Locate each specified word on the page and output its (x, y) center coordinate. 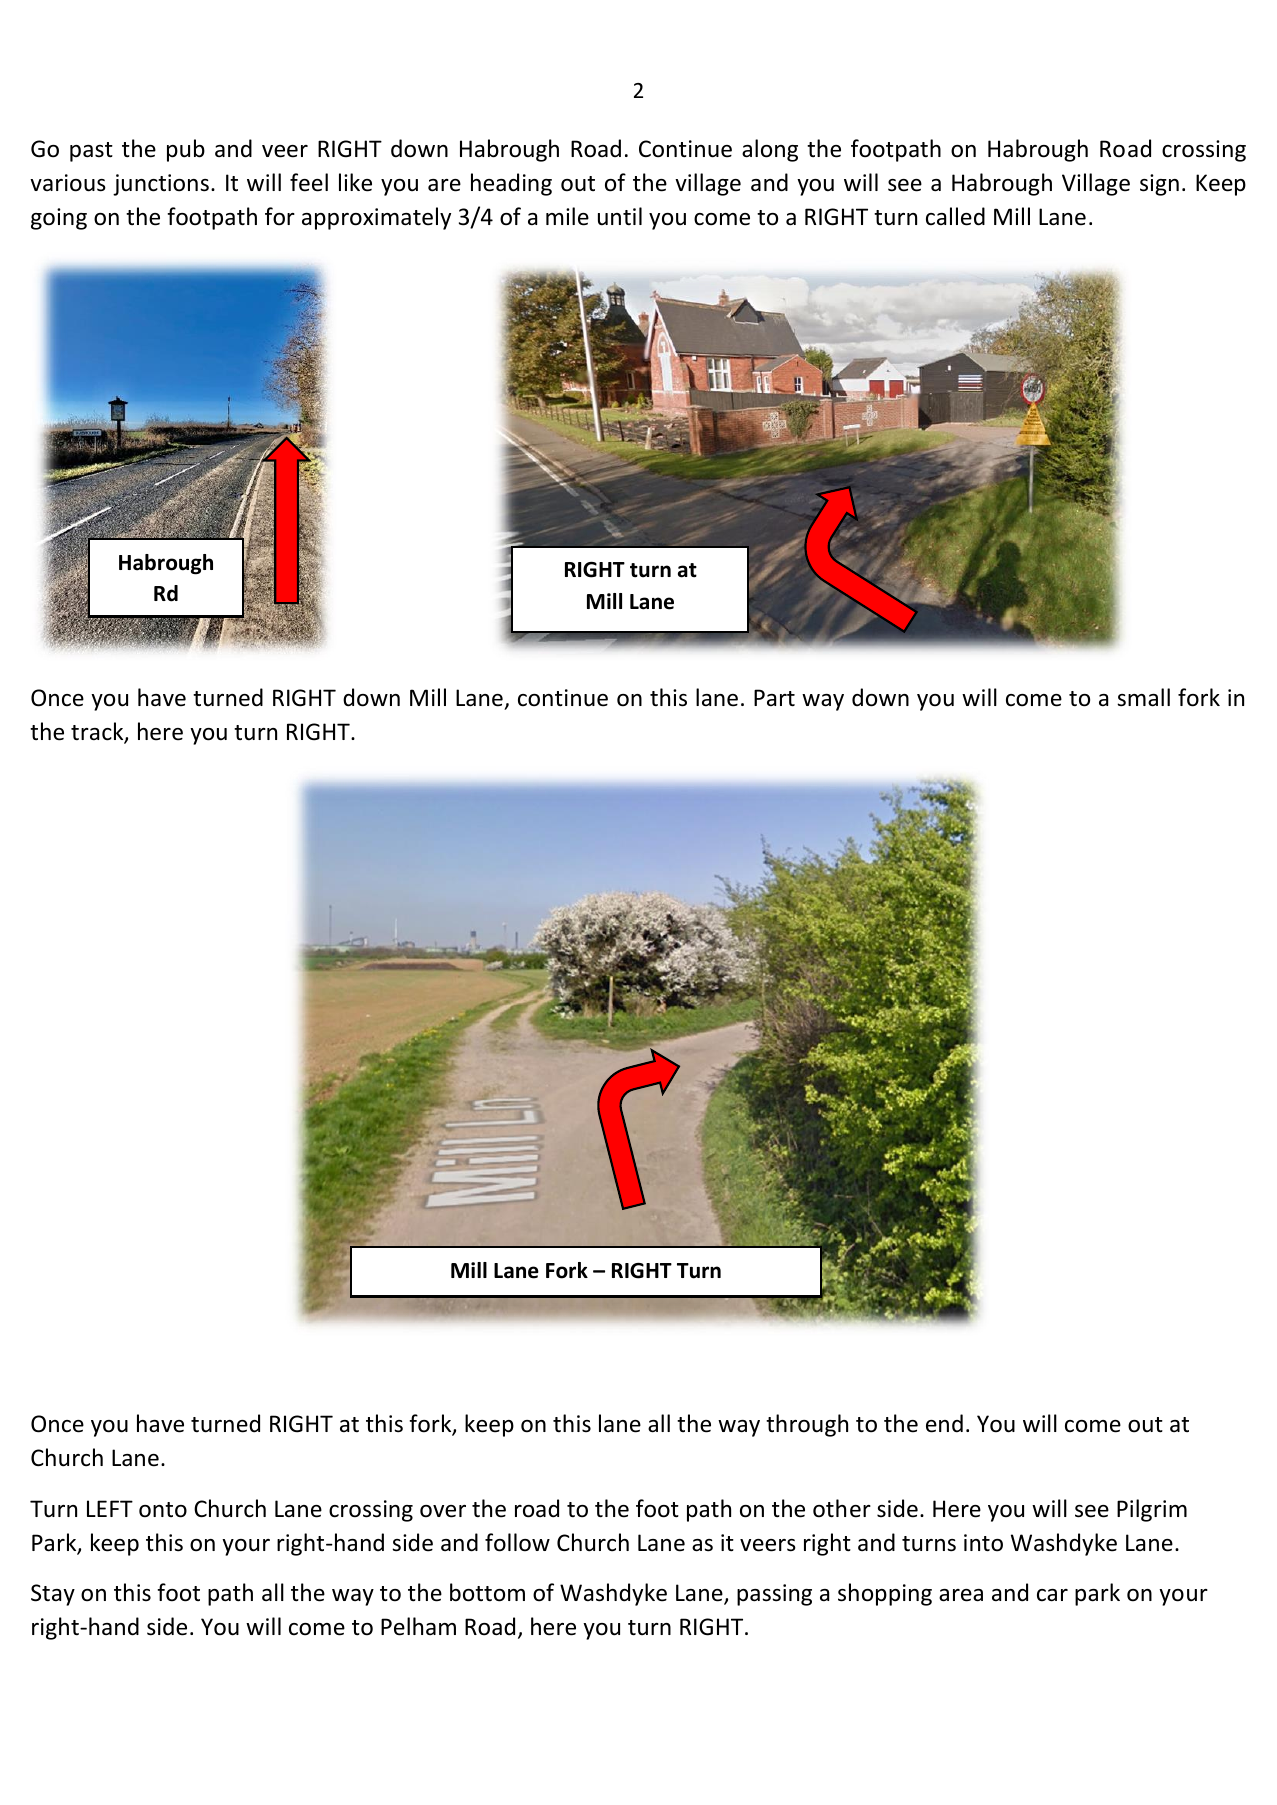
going (59, 219)
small (1143, 697)
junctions (161, 185)
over (443, 1511)
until (620, 216)
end (944, 1423)
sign (1159, 185)
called (955, 216)
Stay (53, 1595)
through (807, 1425)
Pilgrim (1152, 1510)
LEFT (110, 1508)
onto (163, 1510)
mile (567, 216)
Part (774, 698)
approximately (376, 218)
